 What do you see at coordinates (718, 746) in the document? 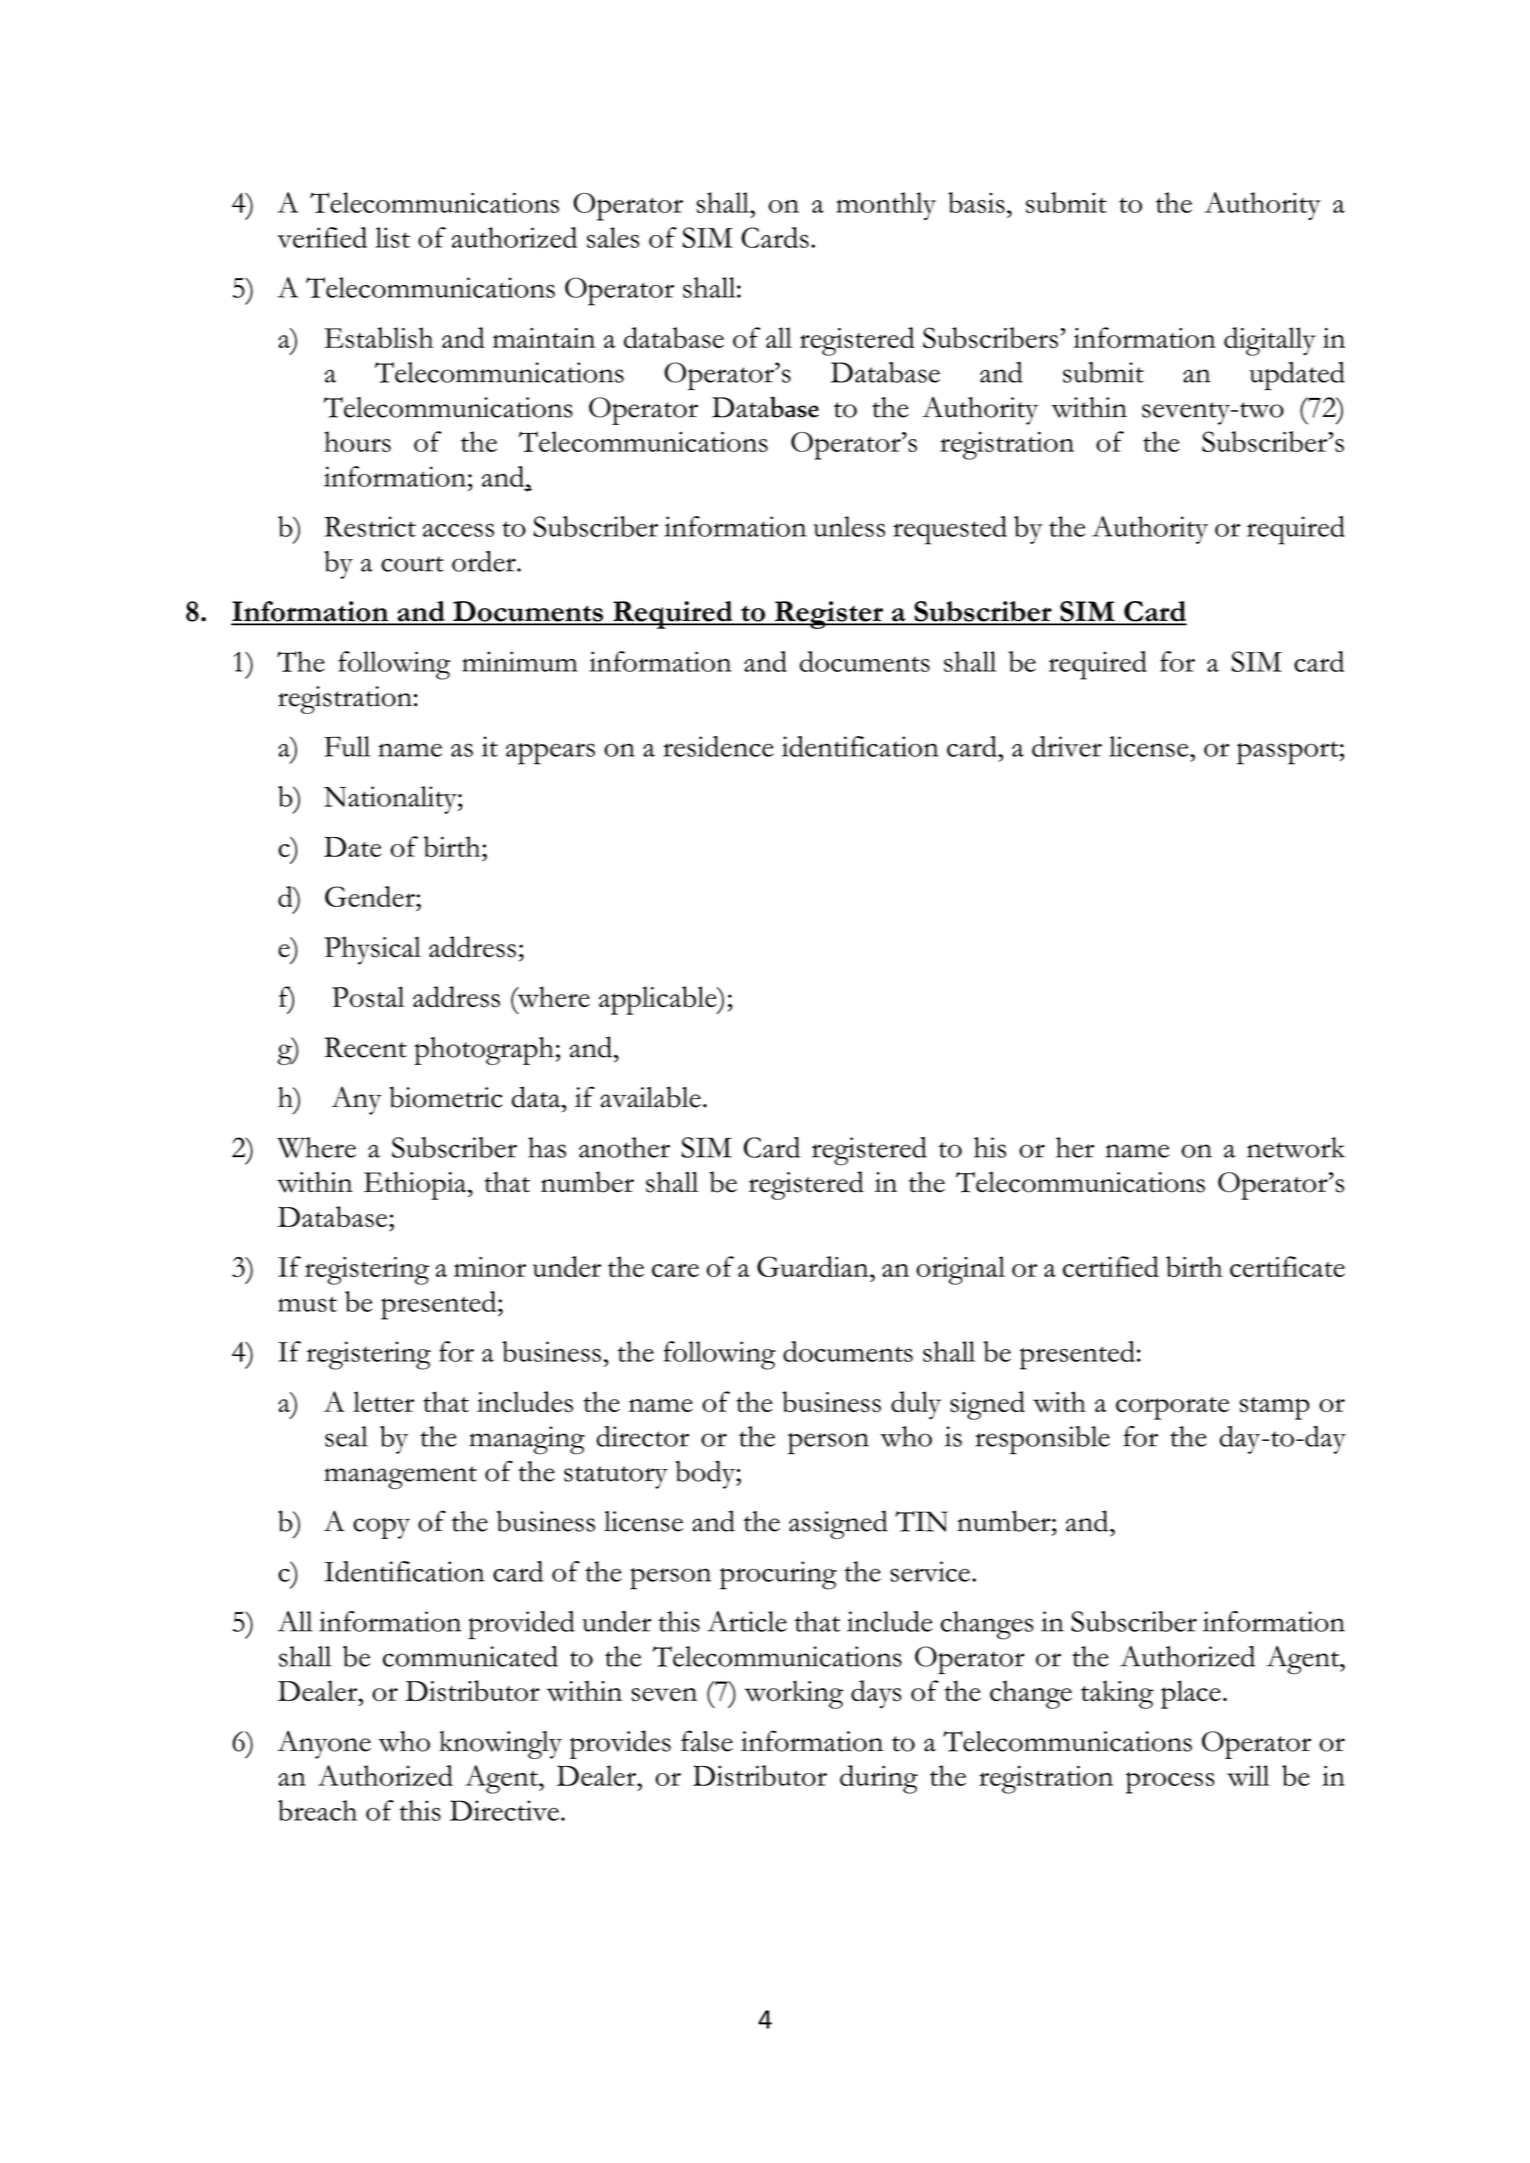
I see `residence` at bounding box center [718, 746].
